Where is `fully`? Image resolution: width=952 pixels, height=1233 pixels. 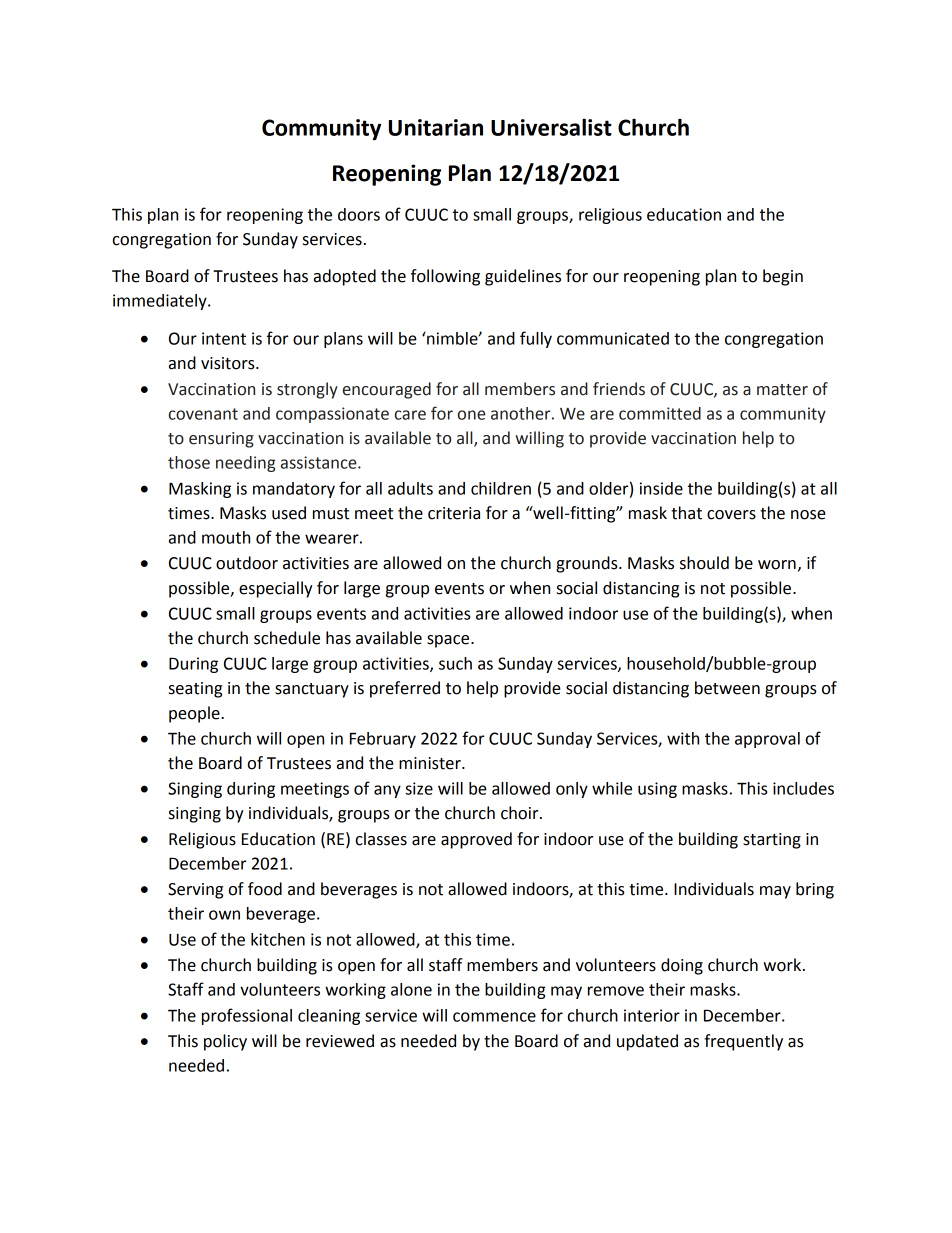 fully is located at coordinates (536, 339).
